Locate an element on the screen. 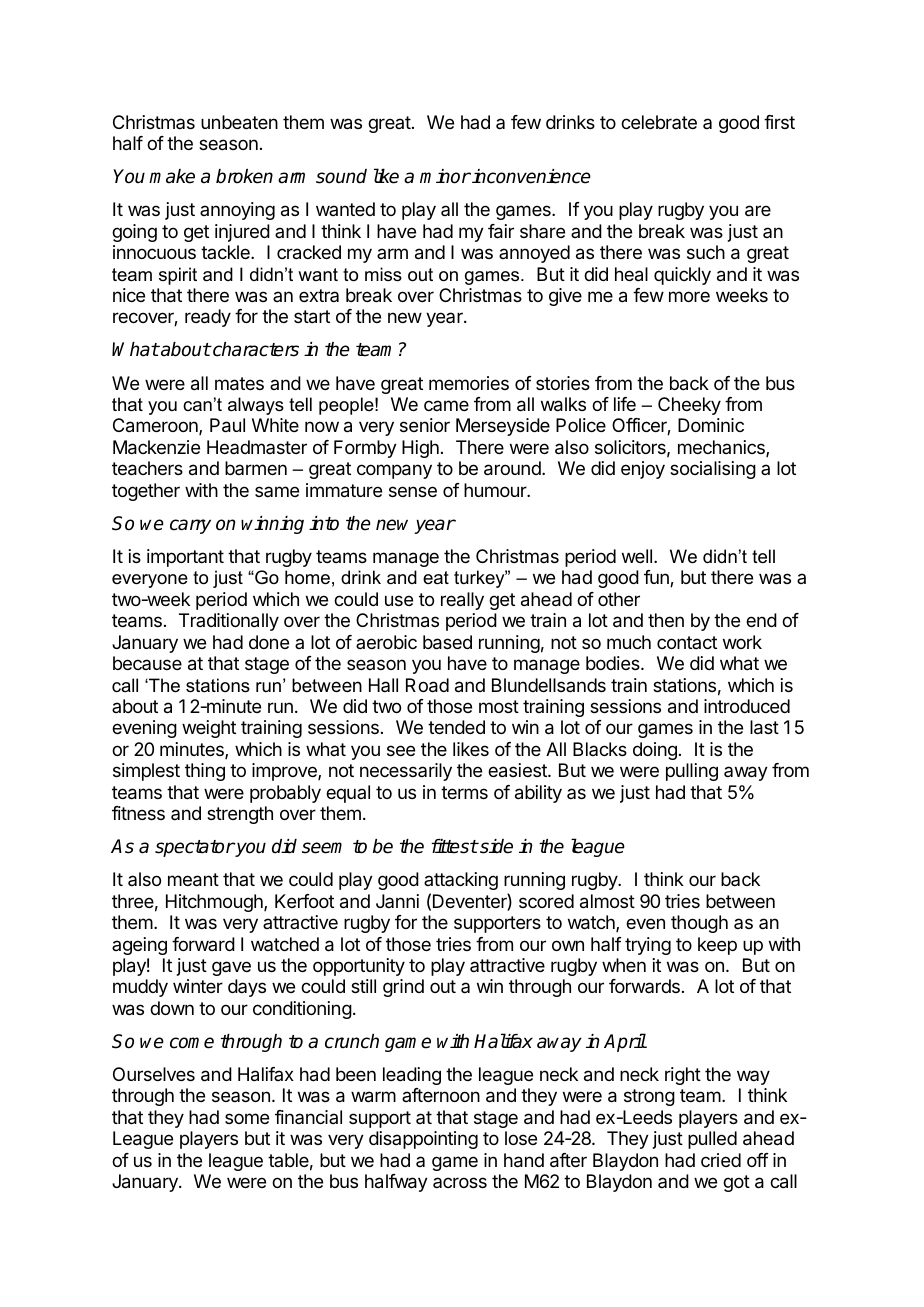 This screenshot has width=924, height=1307. important is located at coordinates (185, 558).
